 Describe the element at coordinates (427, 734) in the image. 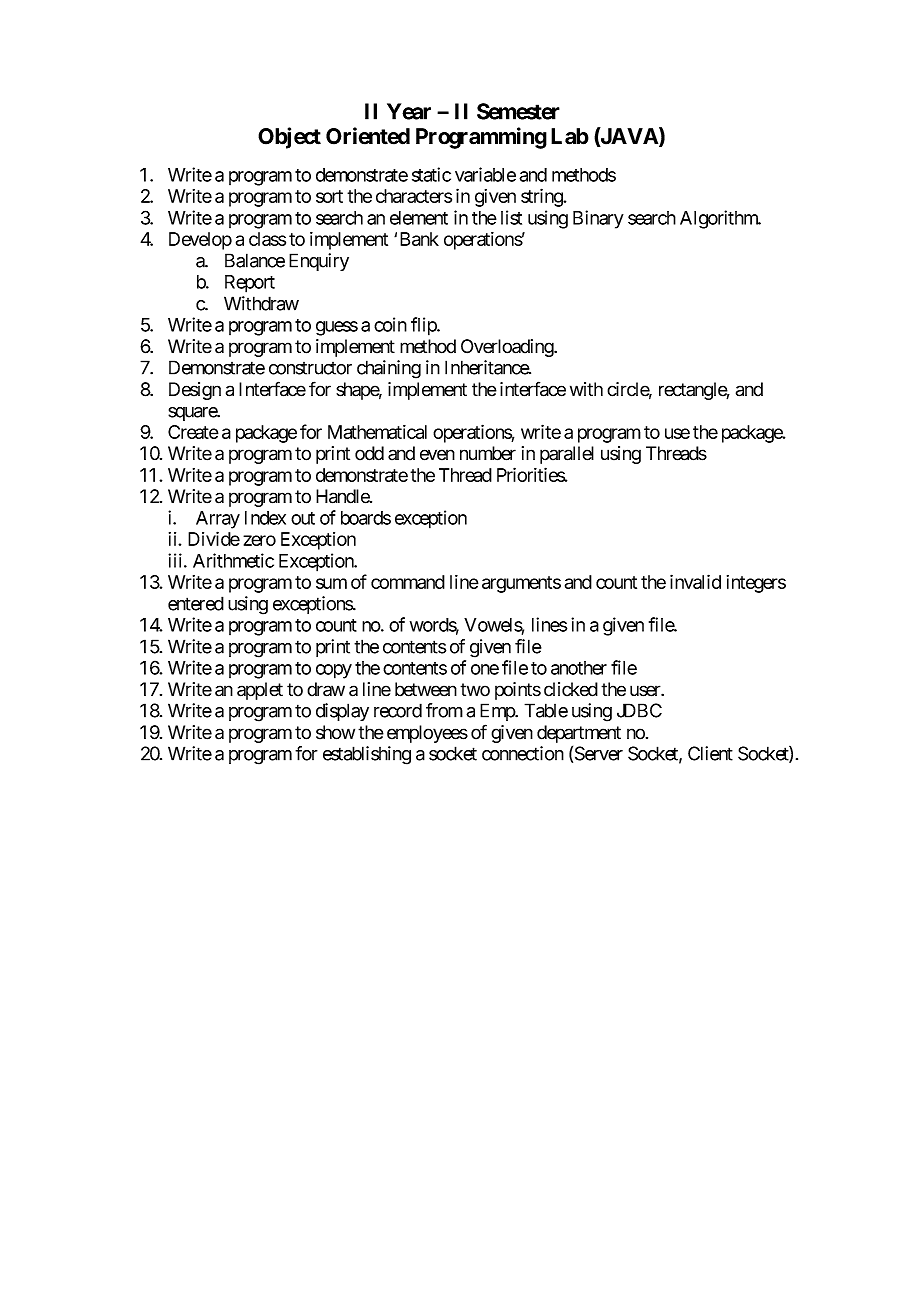

I see `employees` at that location.
